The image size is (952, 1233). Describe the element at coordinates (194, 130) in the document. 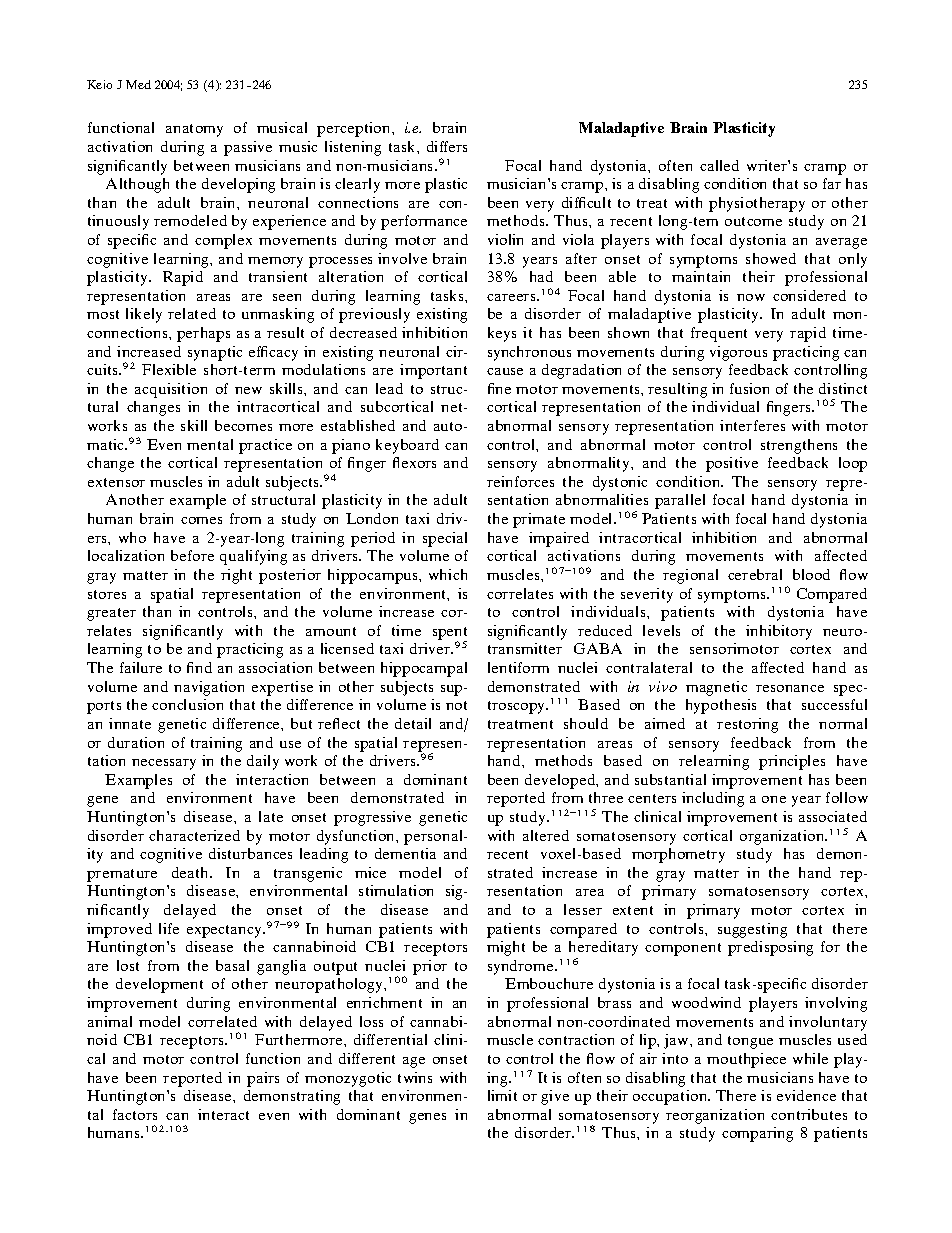

I see `anatomy` at that location.
